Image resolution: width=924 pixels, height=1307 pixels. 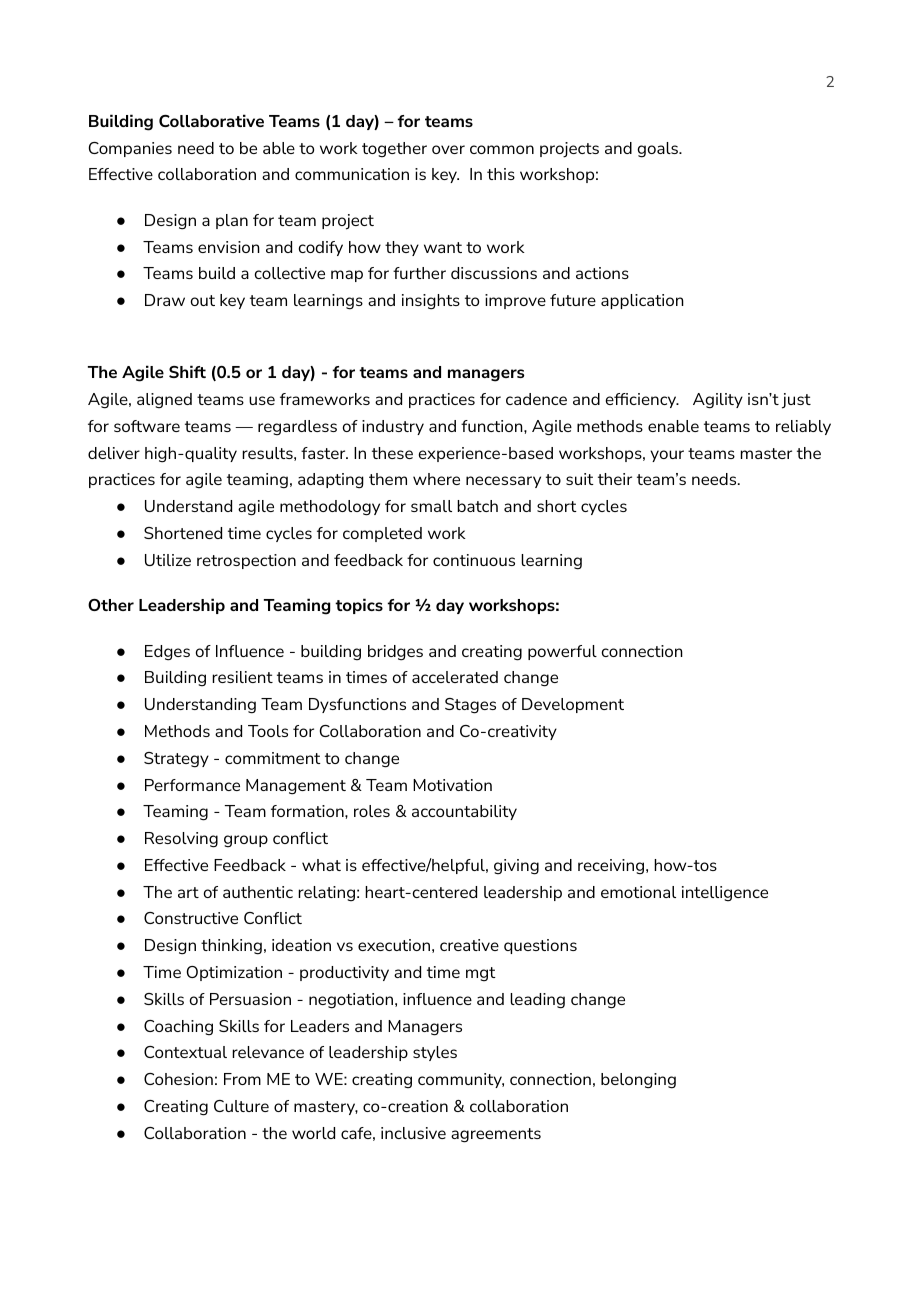 I want to click on goals, so click(x=658, y=150).
